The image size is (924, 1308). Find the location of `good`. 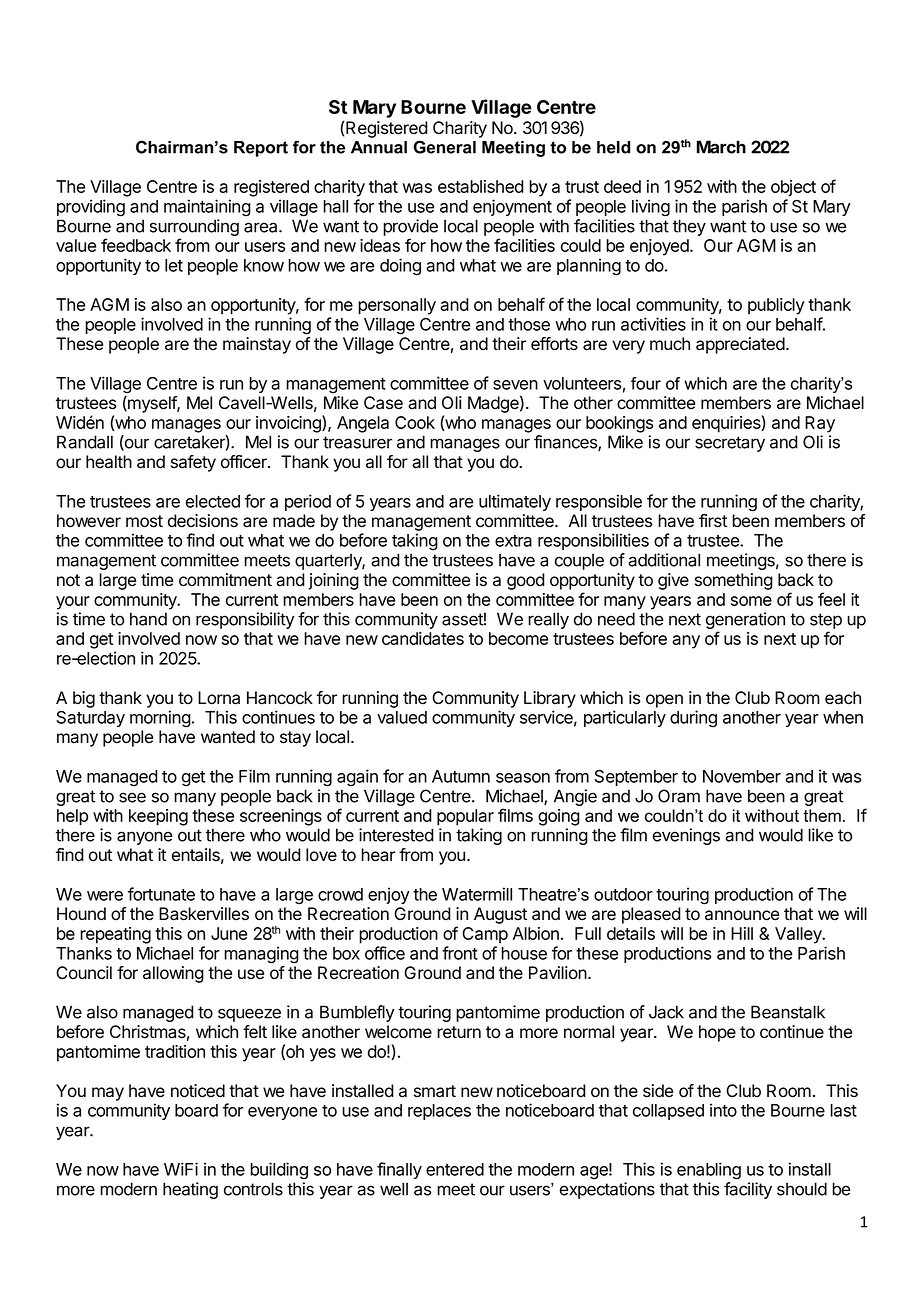

good is located at coordinates (526, 581).
